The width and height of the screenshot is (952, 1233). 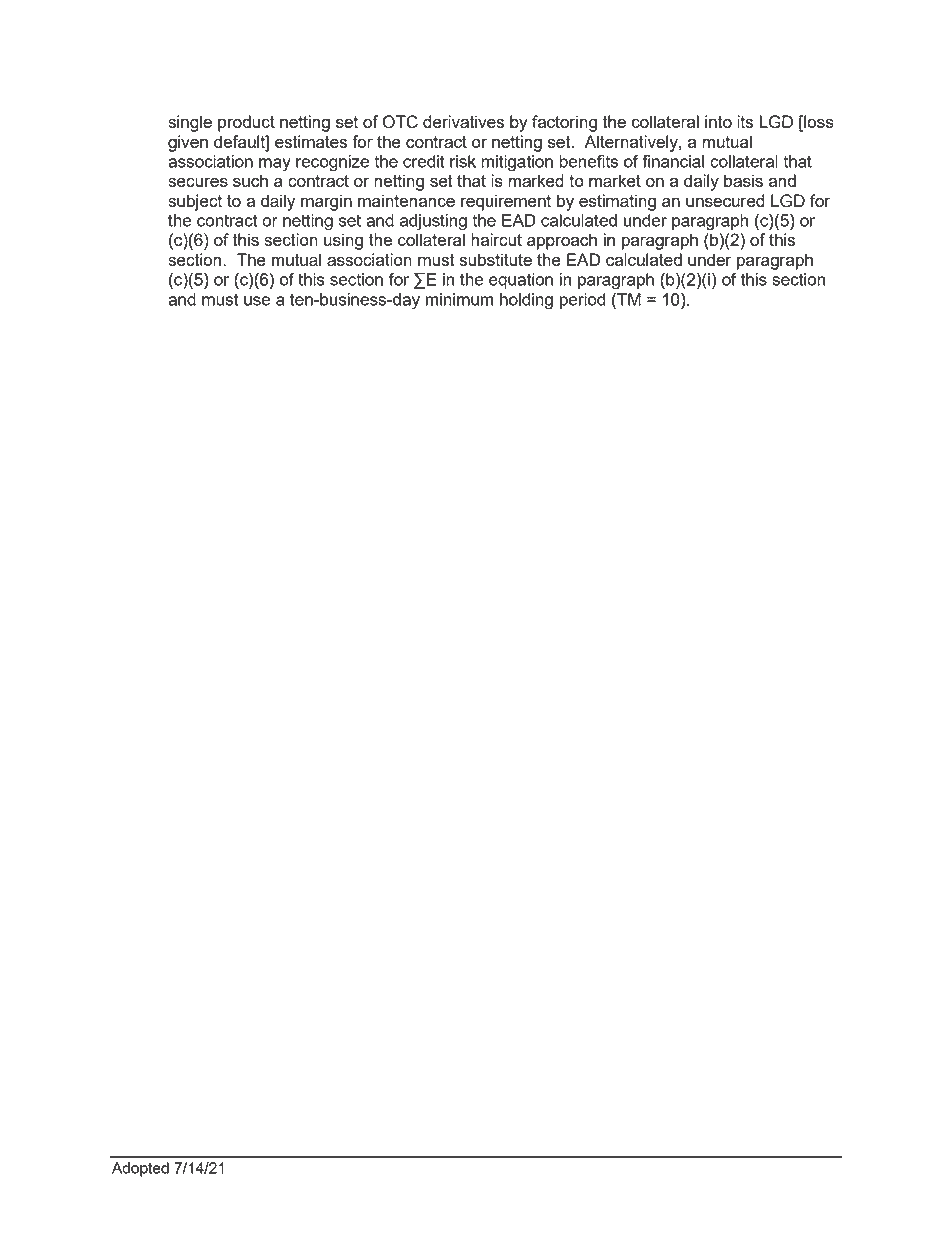 I want to click on given, so click(x=188, y=143).
